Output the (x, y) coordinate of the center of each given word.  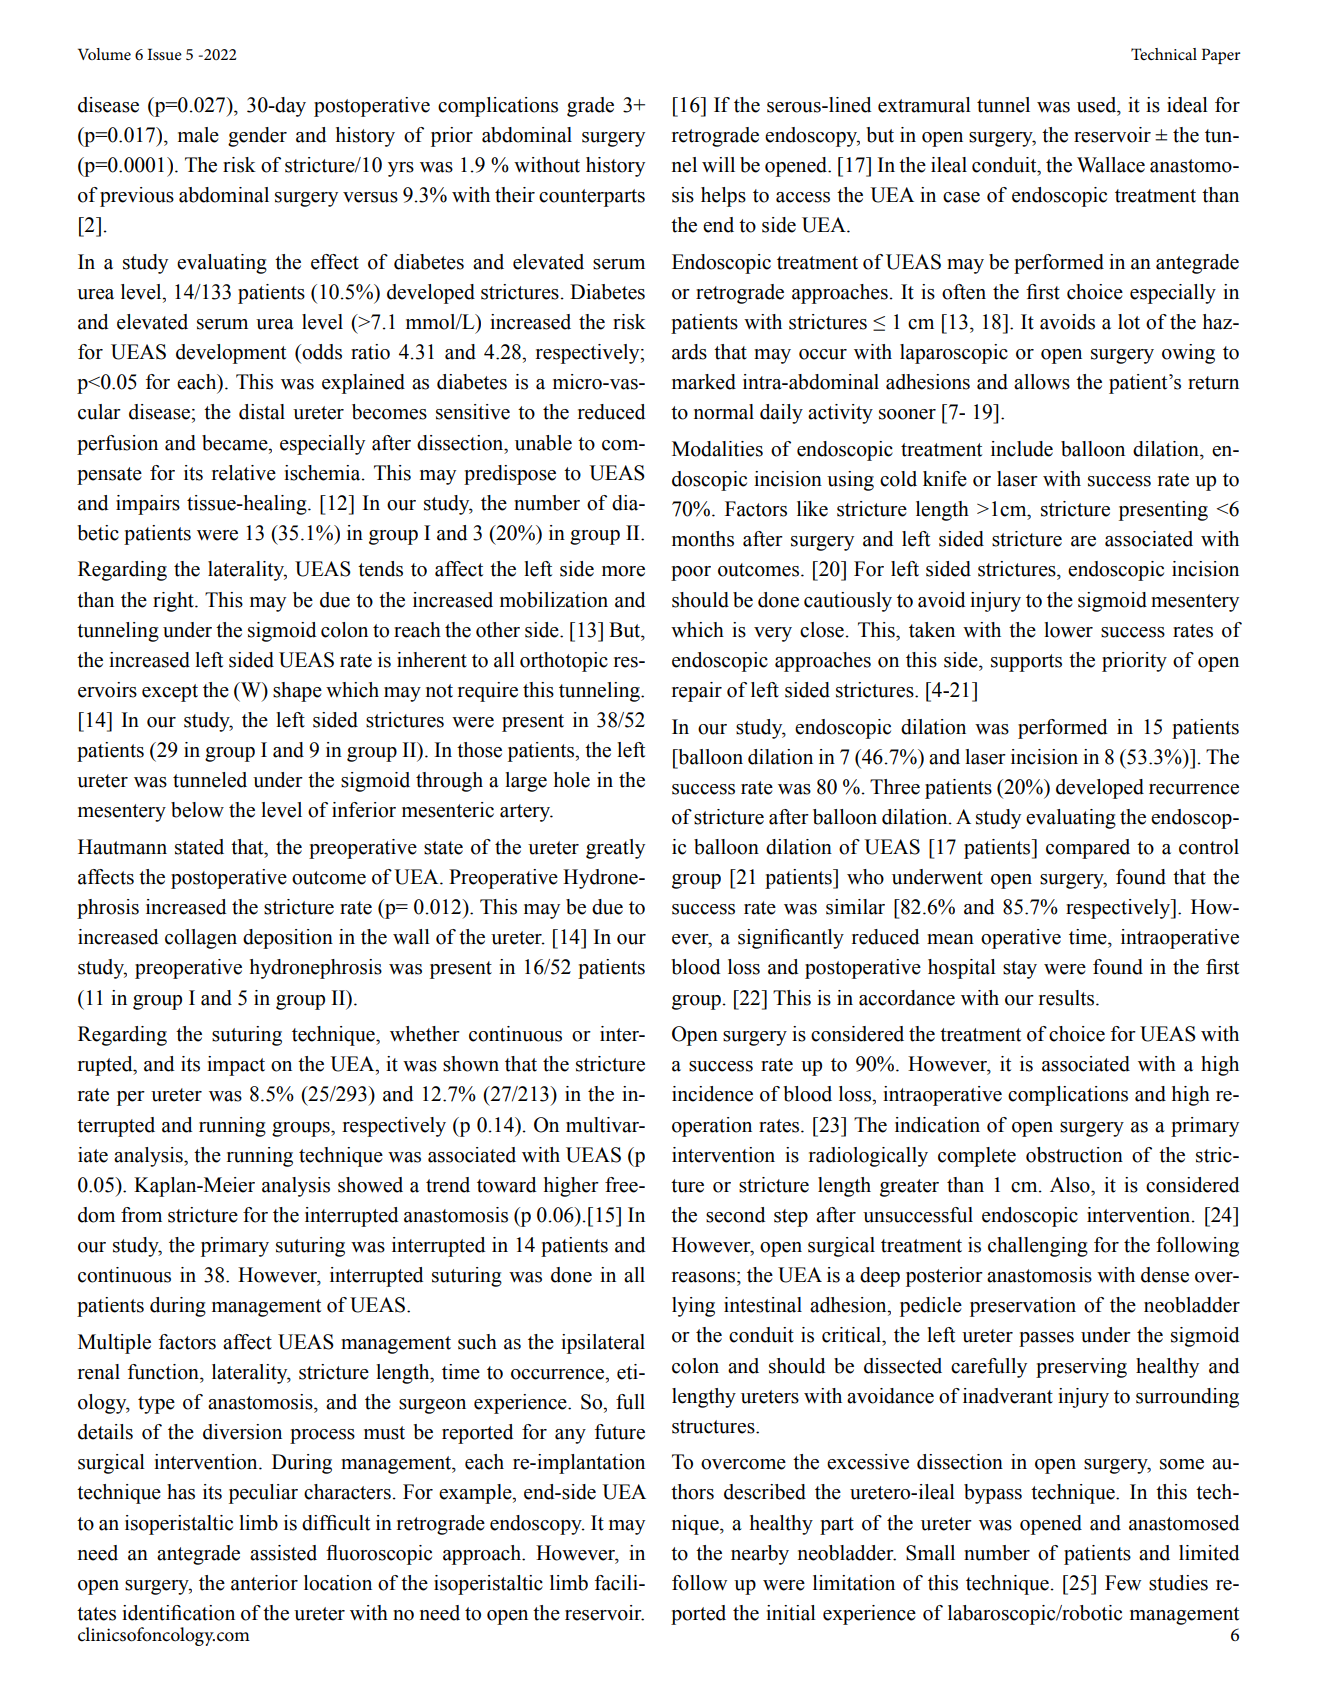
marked (704, 382)
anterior (264, 1583)
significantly (791, 939)
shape (297, 692)
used (1098, 105)
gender (257, 137)
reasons (705, 1277)
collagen (201, 939)
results (1066, 998)
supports (1026, 663)
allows (1042, 382)
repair (697, 692)
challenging (1038, 1247)
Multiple (114, 1344)
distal (262, 412)
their (515, 195)
